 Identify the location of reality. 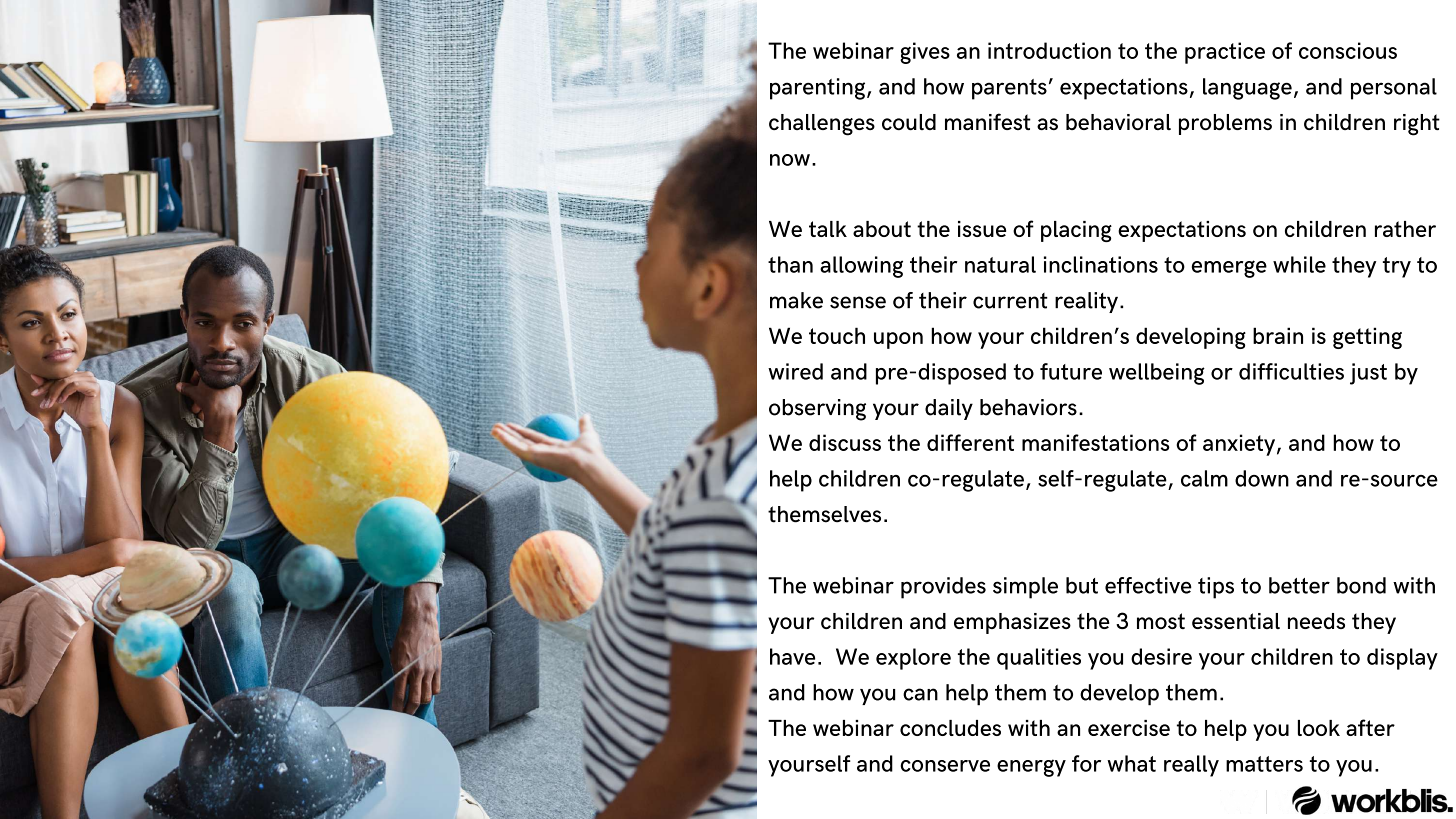
(1086, 302).
